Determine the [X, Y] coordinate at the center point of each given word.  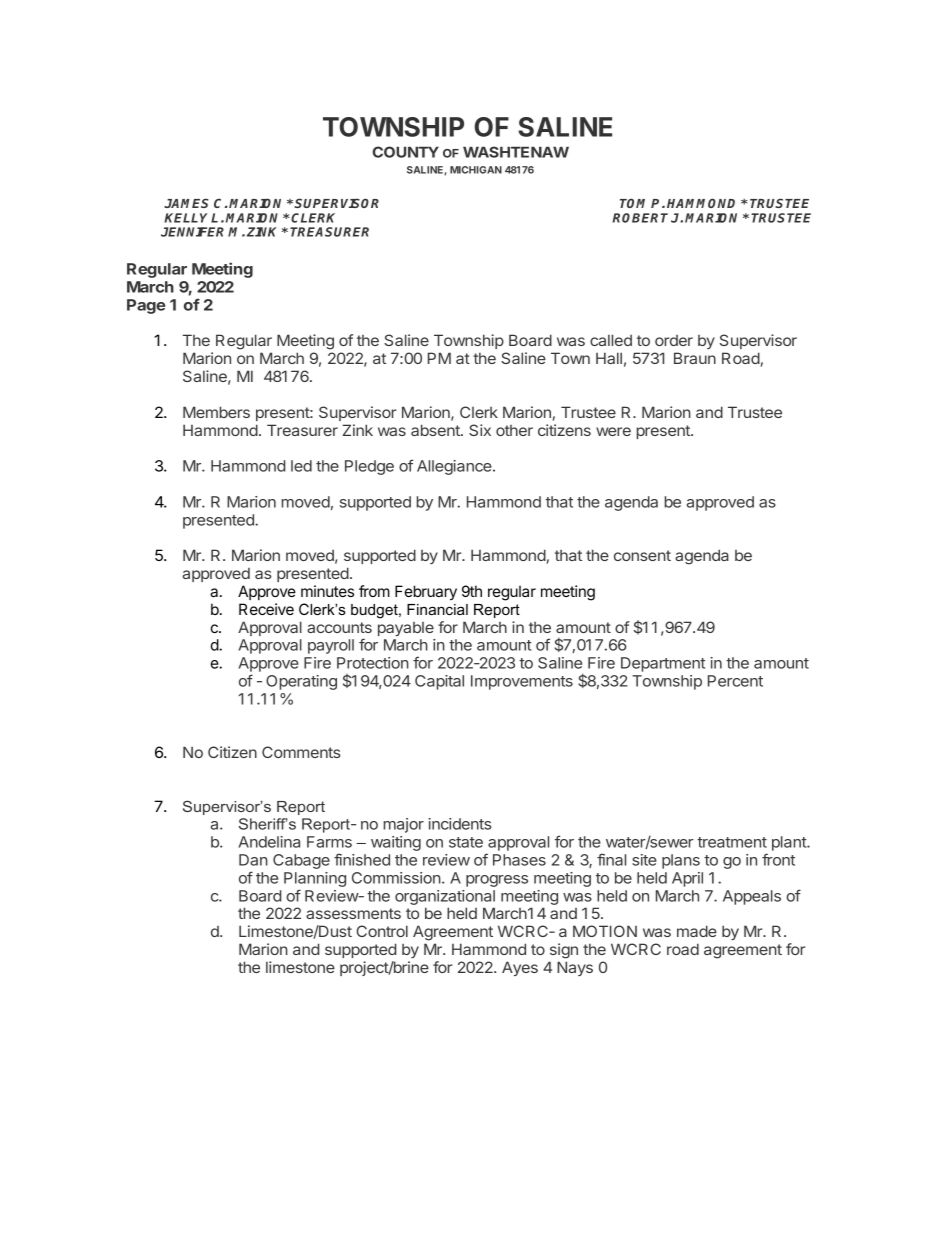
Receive [266, 609]
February [426, 592]
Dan [253, 860]
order [674, 340]
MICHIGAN [476, 170]
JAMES [186, 203]
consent [642, 555]
